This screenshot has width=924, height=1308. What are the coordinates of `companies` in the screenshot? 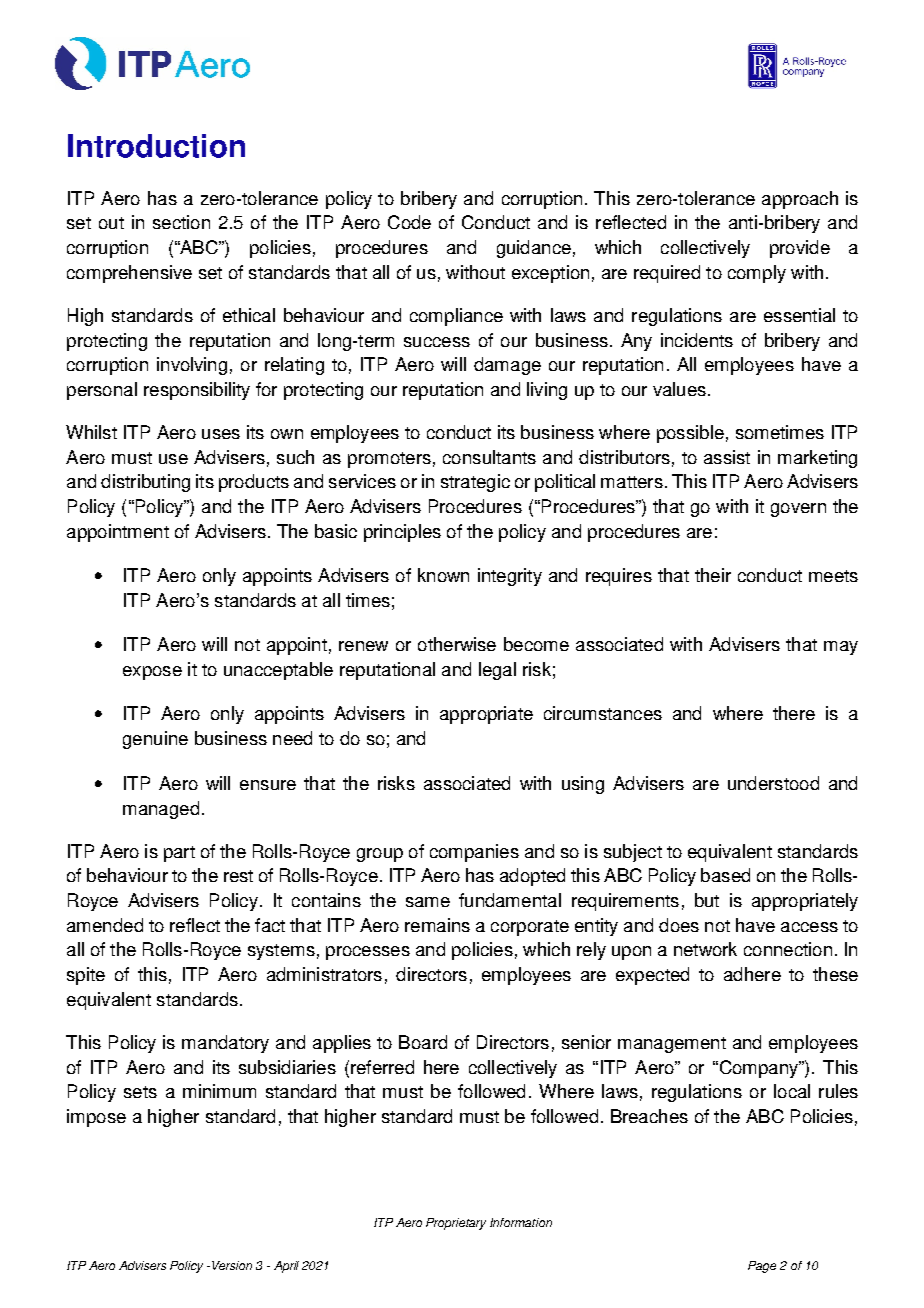 It's located at (474, 853).
